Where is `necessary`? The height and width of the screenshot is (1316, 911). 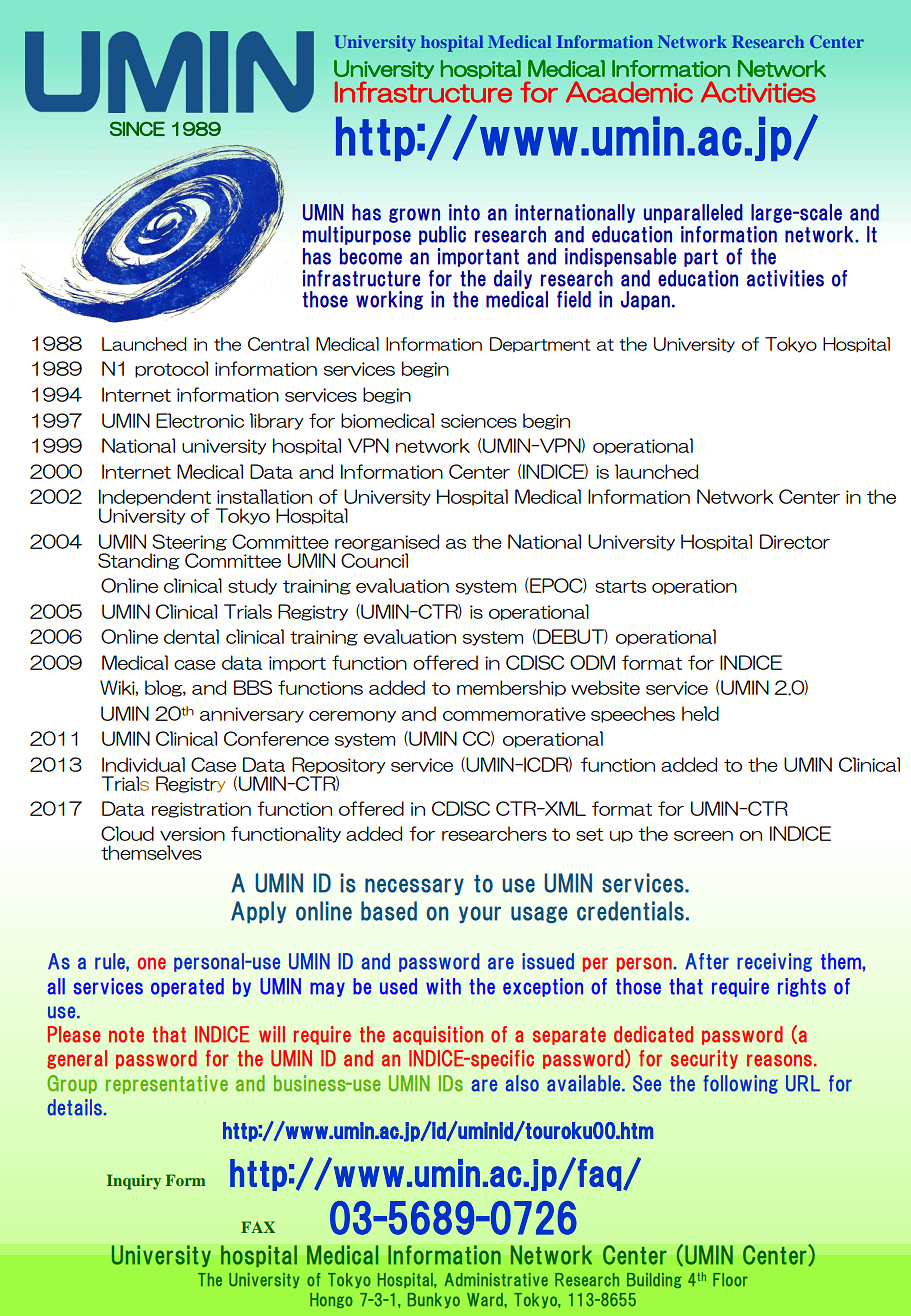
necessary is located at coordinates (414, 886).
